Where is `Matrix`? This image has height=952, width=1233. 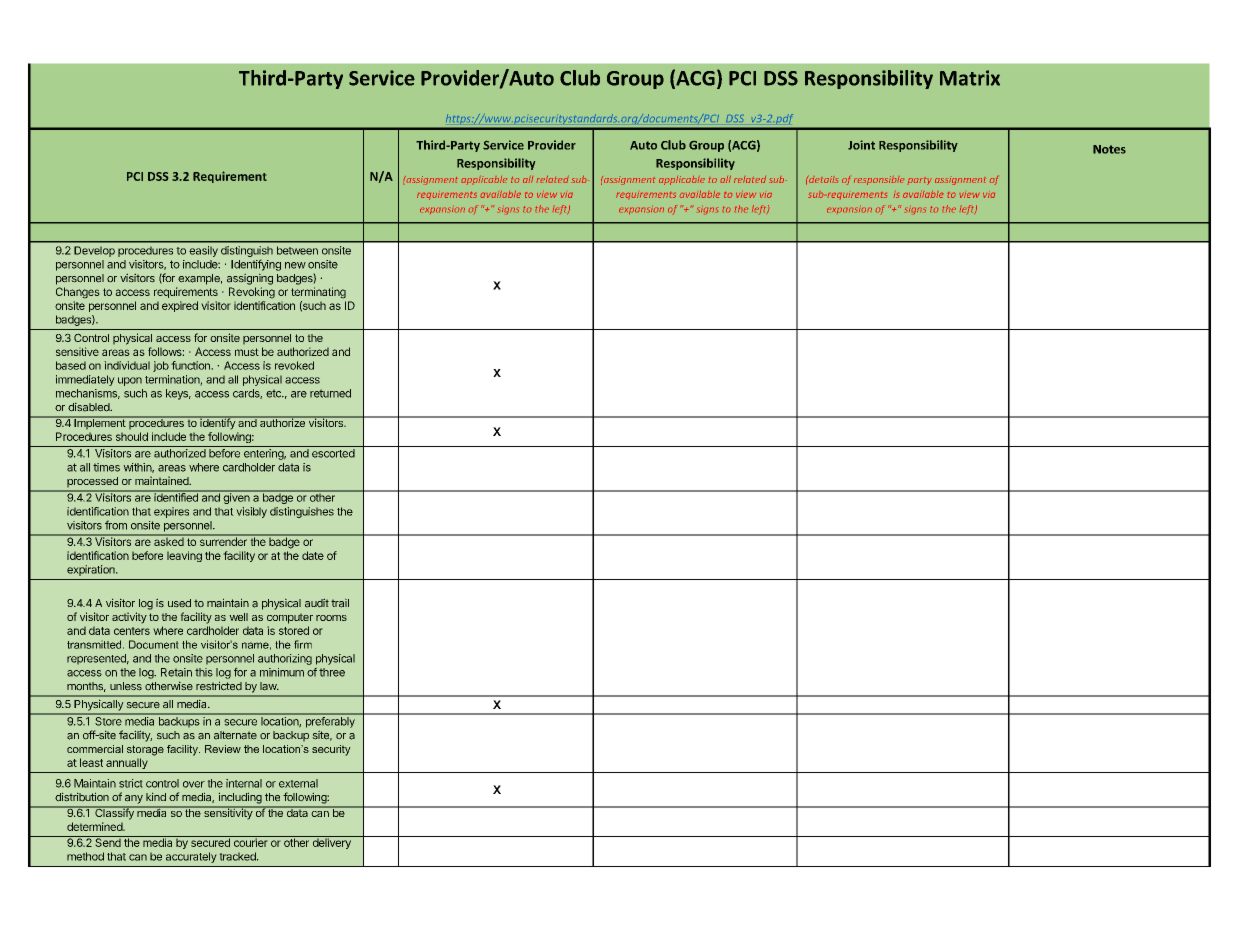 Matrix is located at coordinates (970, 78).
